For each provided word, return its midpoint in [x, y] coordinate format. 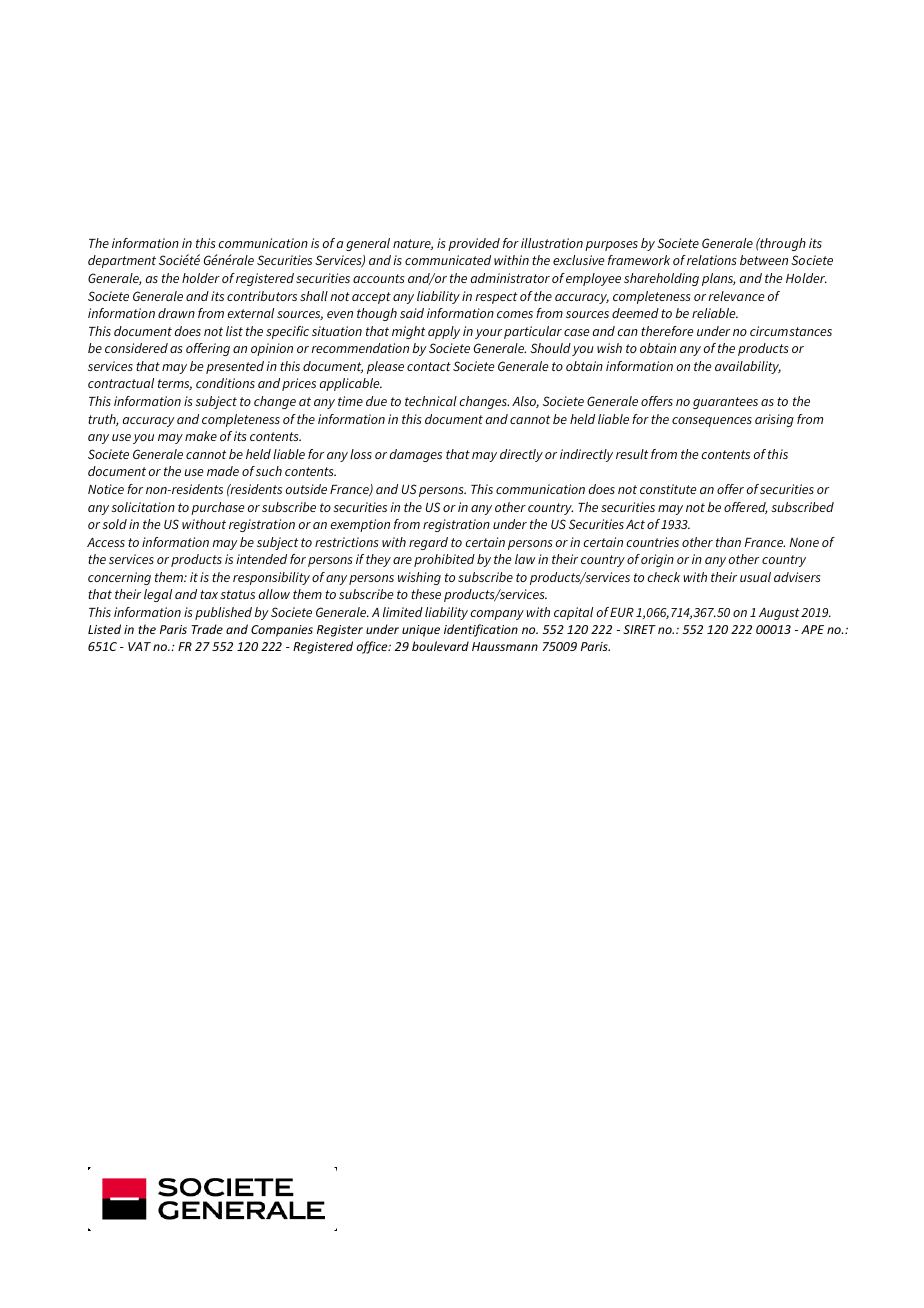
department [122, 261]
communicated [448, 260]
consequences [712, 422]
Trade [207, 629]
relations [711, 260]
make [201, 436]
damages [416, 455]
